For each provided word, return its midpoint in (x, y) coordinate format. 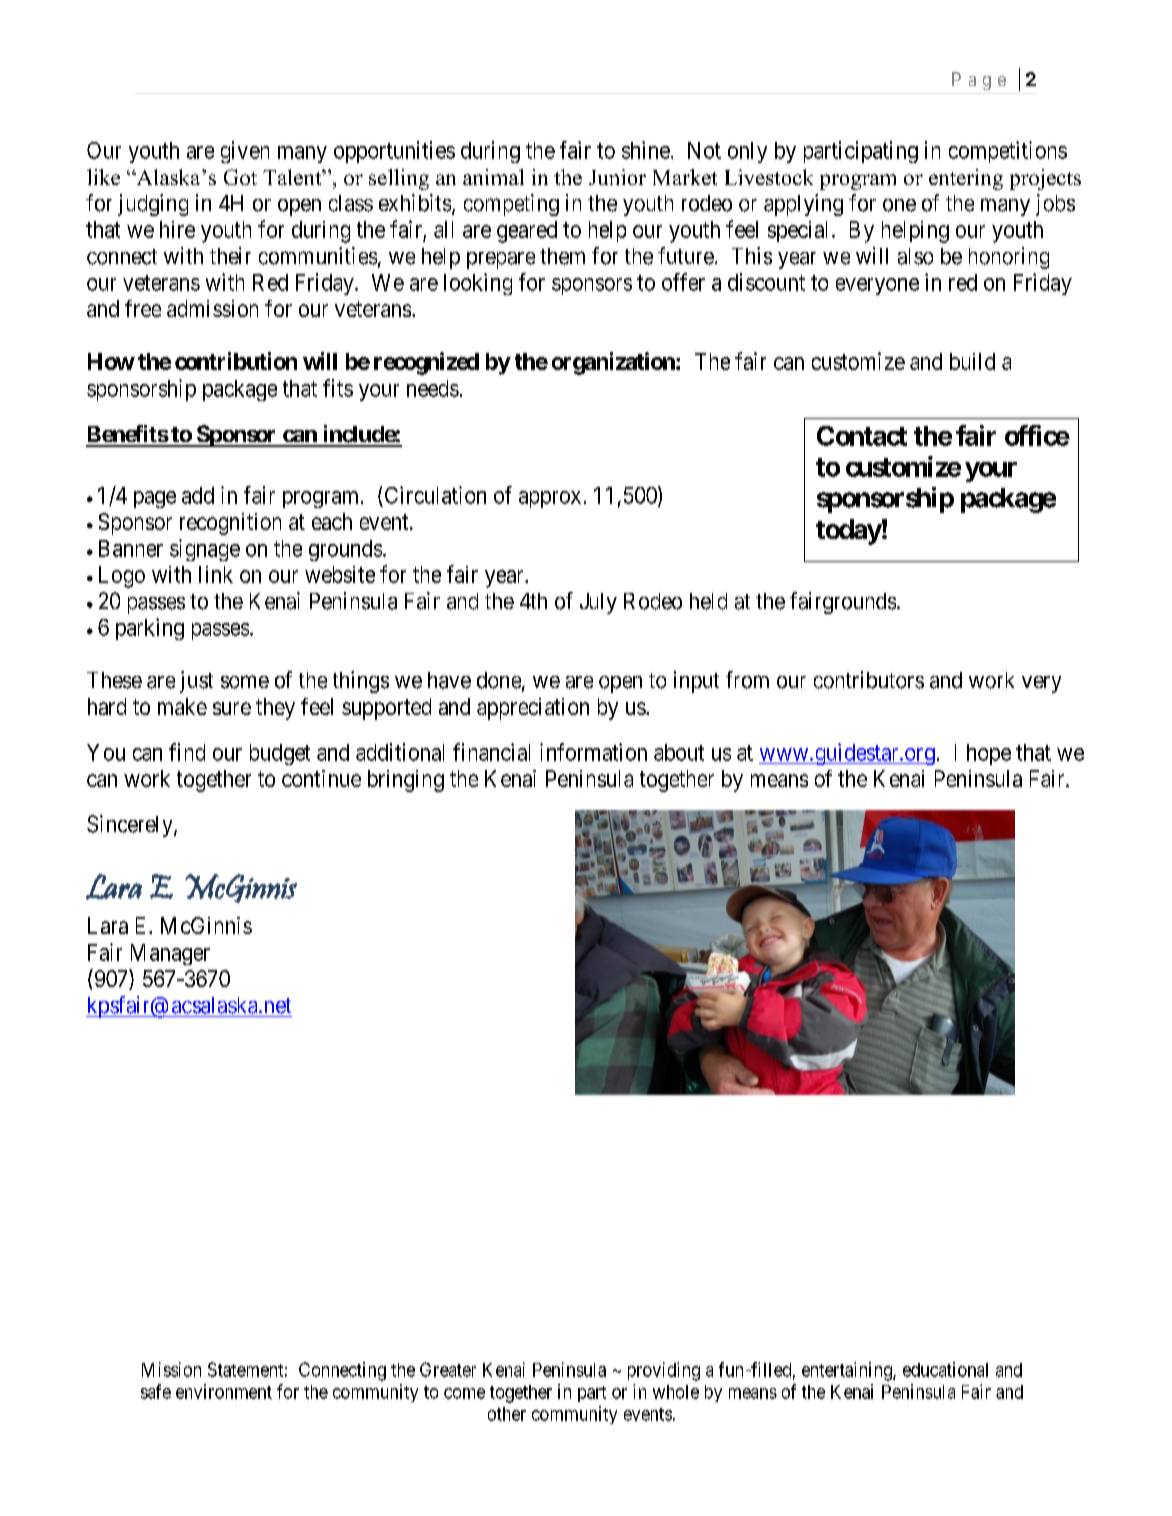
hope (989, 754)
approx (550, 499)
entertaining (848, 1371)
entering (966, 179)
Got (240, 177)
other (507, 1414)
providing (664, 1371)
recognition (230, 524)
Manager (170, 954)
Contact (862, 436)
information (593, 752)
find (187, 752)
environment (224, 1391)
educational (945, 1369)
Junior (617, 177)
